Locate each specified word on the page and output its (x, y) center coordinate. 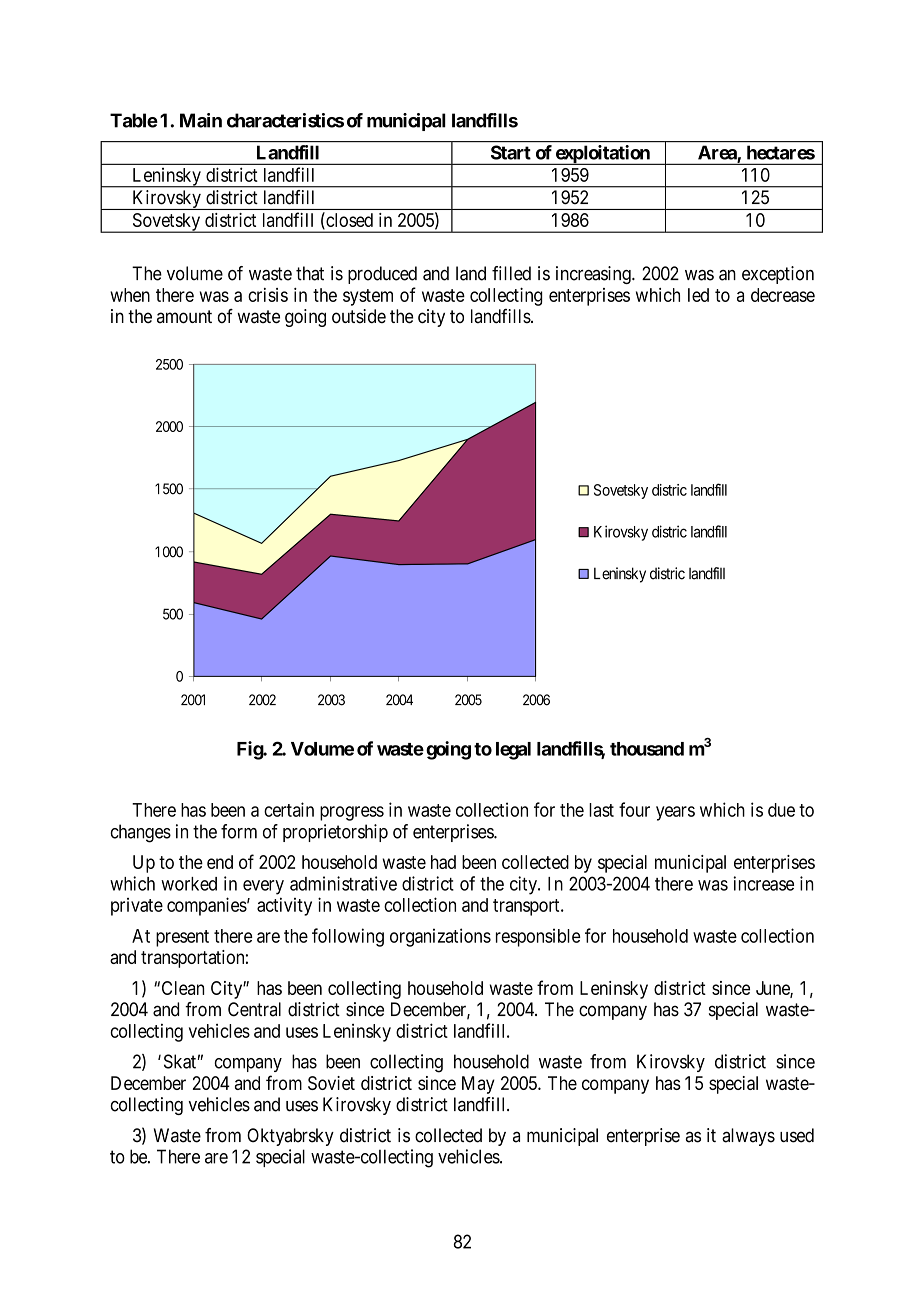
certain (289, 809)
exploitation (602, 155)
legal (513, 751)
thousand (647, 749)
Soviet (331, 1083)
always (748, 1137)
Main (201, 120)
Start (511, 152)
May (478, 1085)
